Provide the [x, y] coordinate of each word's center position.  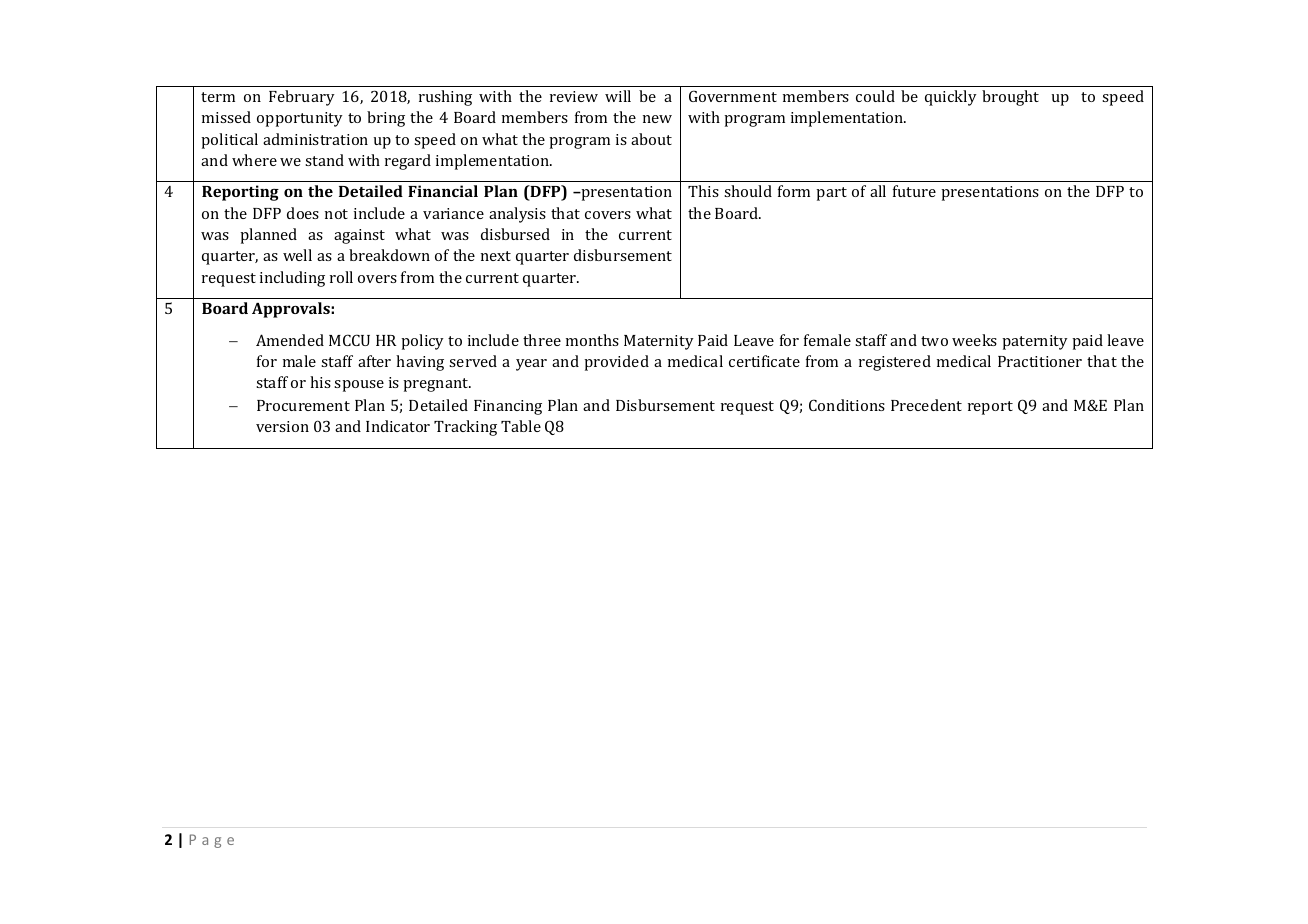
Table [521, 426]
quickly [951, 98]
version [282, 426]
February [302, 98]
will [618, 96]
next [496, 256]
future [914, 191]
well [297, 255]
